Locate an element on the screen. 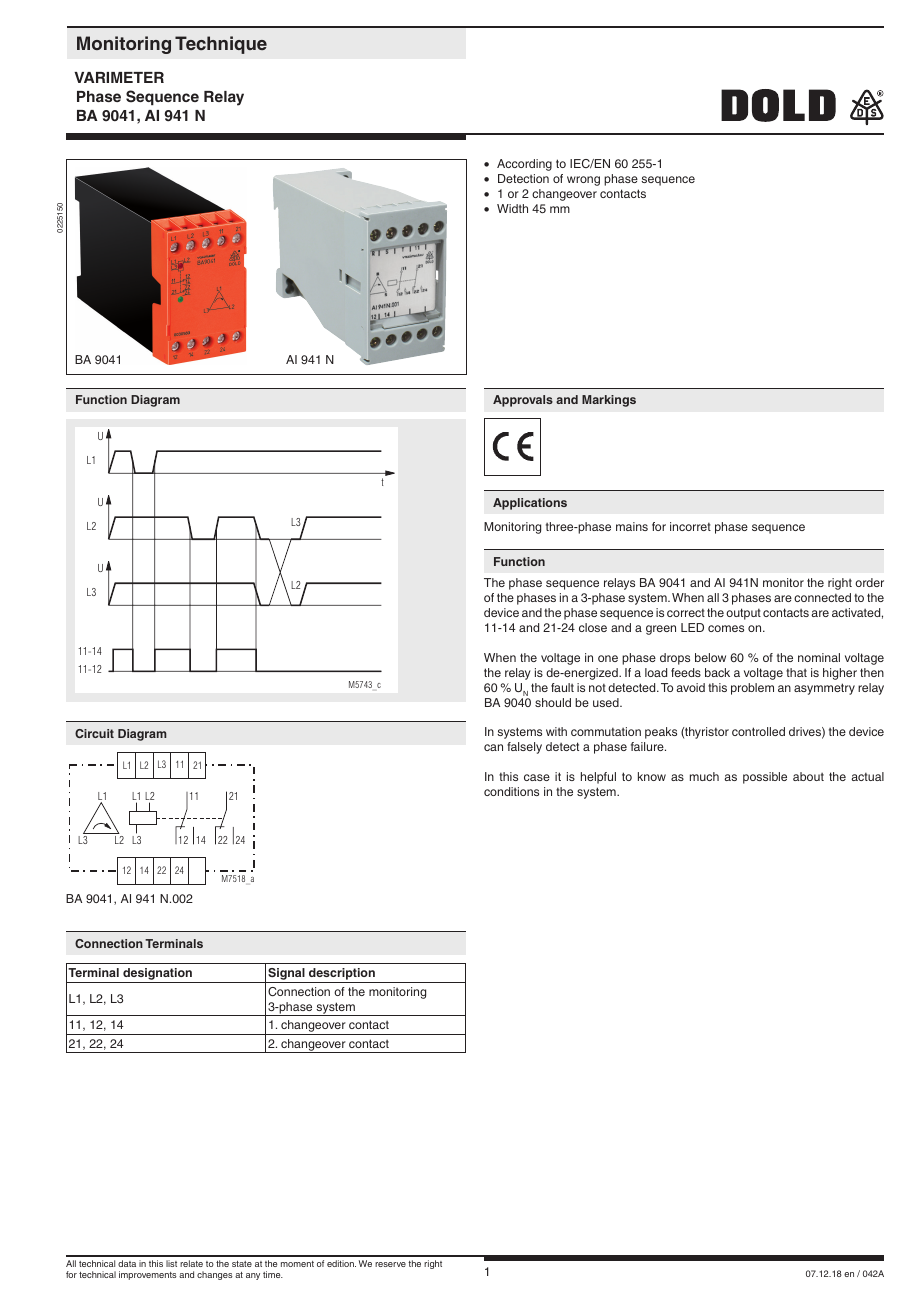 Image resolution: width=924 pixels, height=1308 pixels. wrong is located at coordinates (583, 181).
